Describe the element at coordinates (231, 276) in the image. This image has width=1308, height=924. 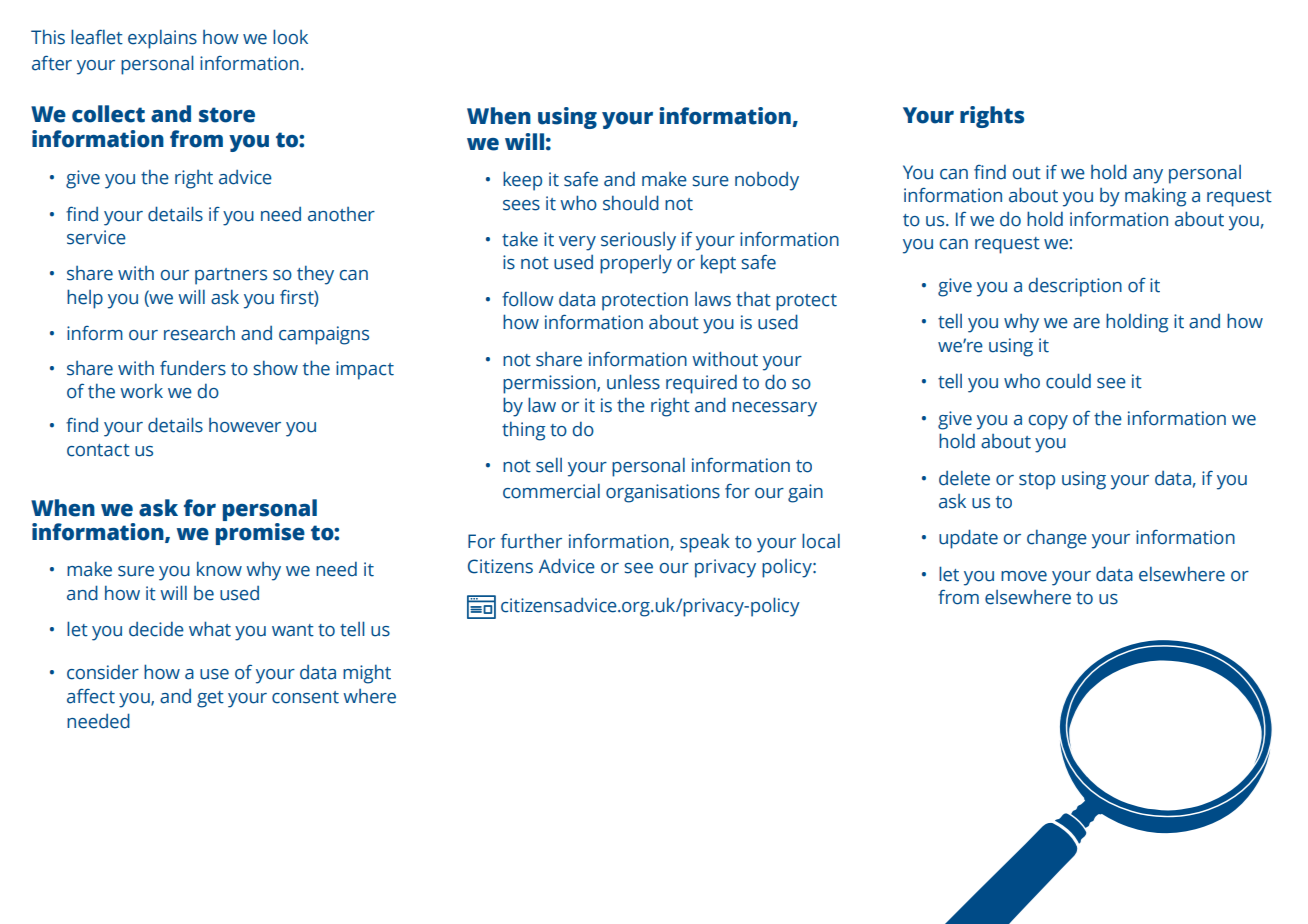
I see `partners` at that location.
